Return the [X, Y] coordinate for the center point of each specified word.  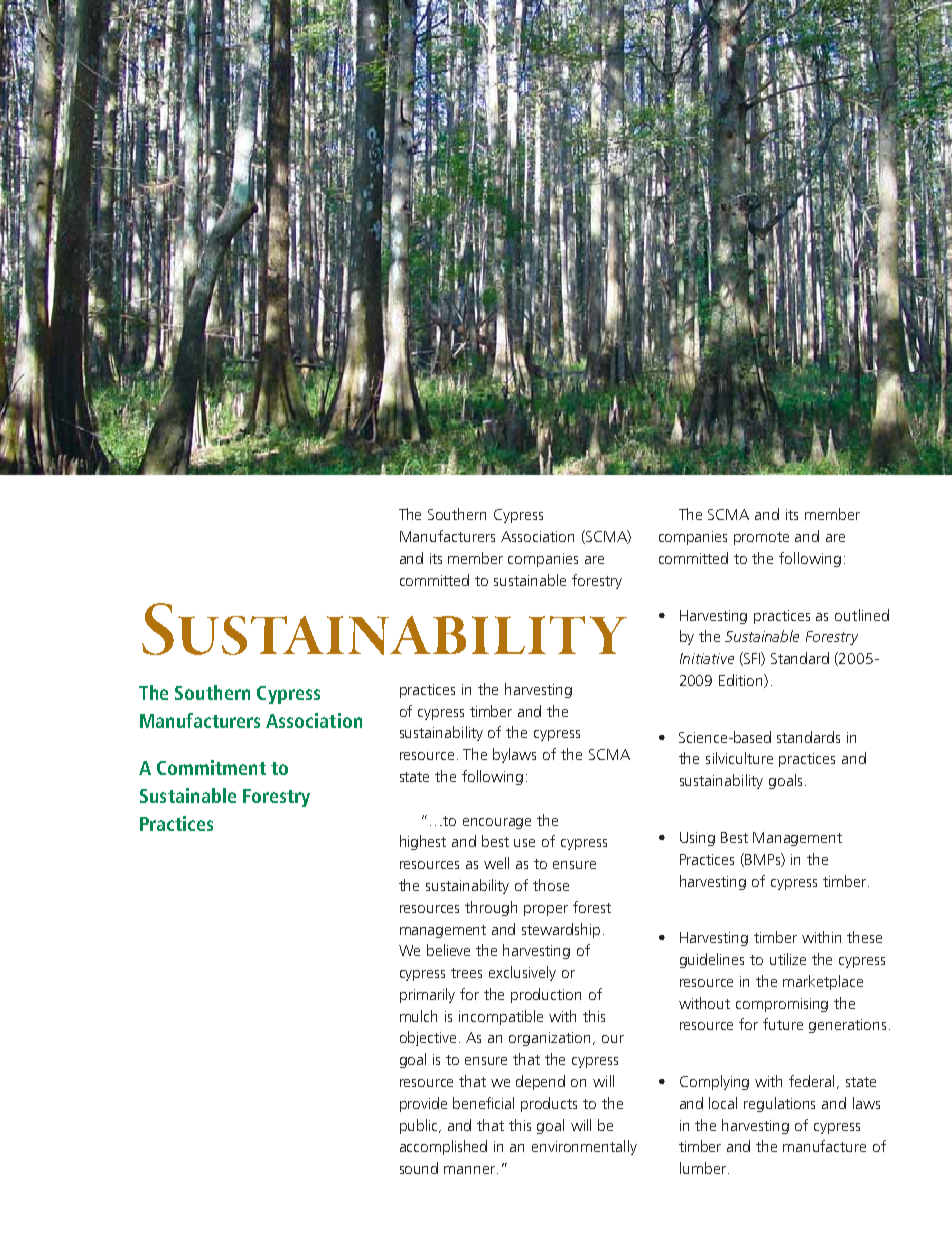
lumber [703, 1168]
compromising [782, 1005]
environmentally [584, 1147]
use [524, 843]
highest [423, 842]
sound [419, 1168]
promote [761, 538]
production [546, 995]
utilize [788, 959]
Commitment [211, 767]
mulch [418, 1016]
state [414, 777]
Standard [800, 658]
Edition [742, 681]
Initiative [707, 658]
